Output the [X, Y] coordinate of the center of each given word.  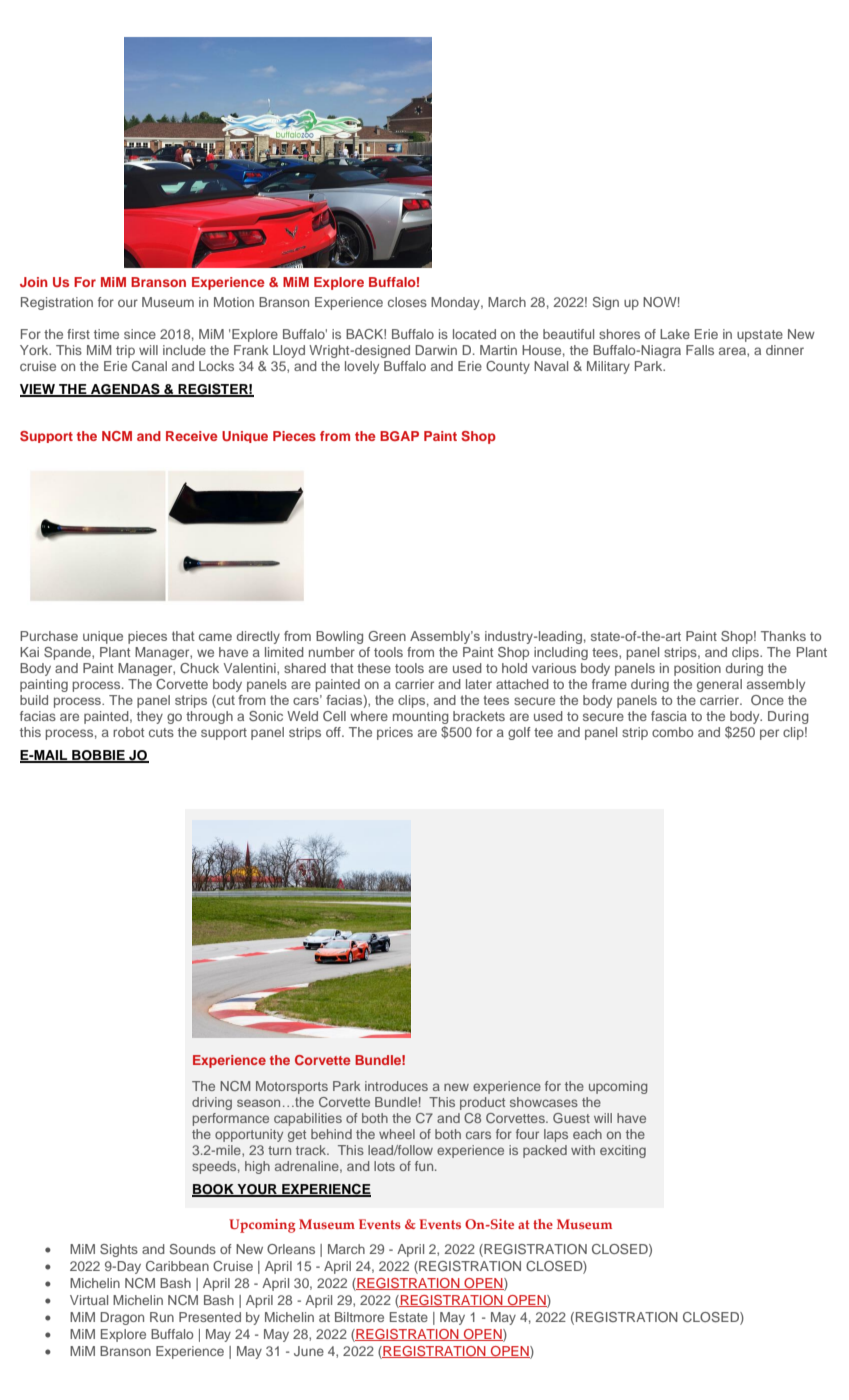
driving [212, 1103]
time [106, 334]
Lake [675, 334]
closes [407, 302]
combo [672, 732]
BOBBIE [98, 756]
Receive [192, 436]
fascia [669, 716]
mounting [421, 717]
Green [387, 636]
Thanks [783, 636]
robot [128, 732]
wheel [397, 1134]
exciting [623, 1151]
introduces [396, 1086]
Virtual [89, 1300]
